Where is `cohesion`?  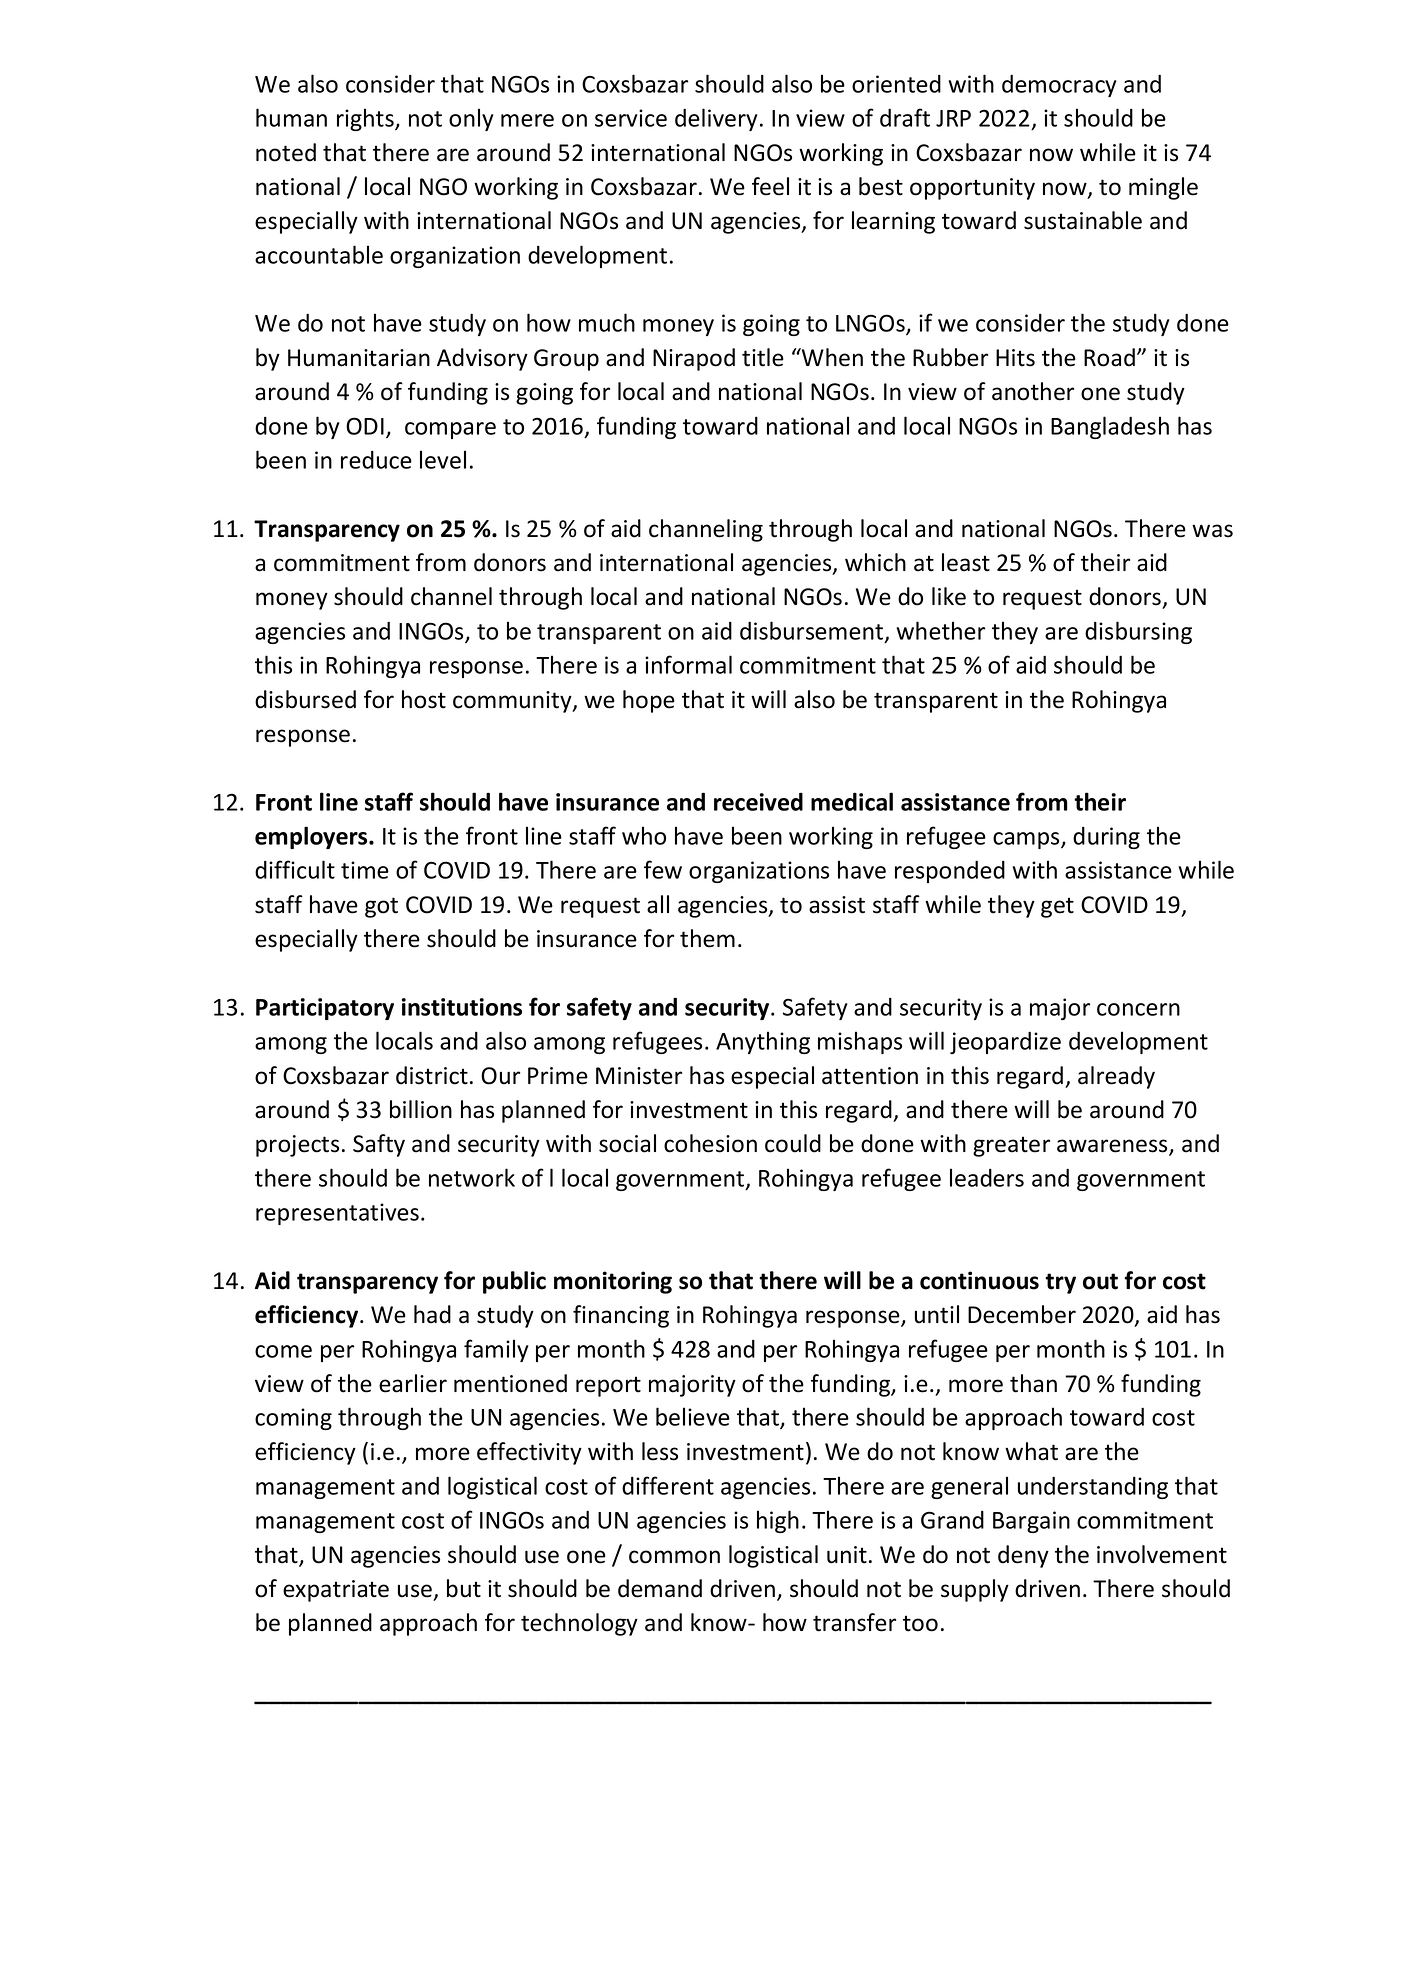
cohesion is located at coordinates (710, 1143).
